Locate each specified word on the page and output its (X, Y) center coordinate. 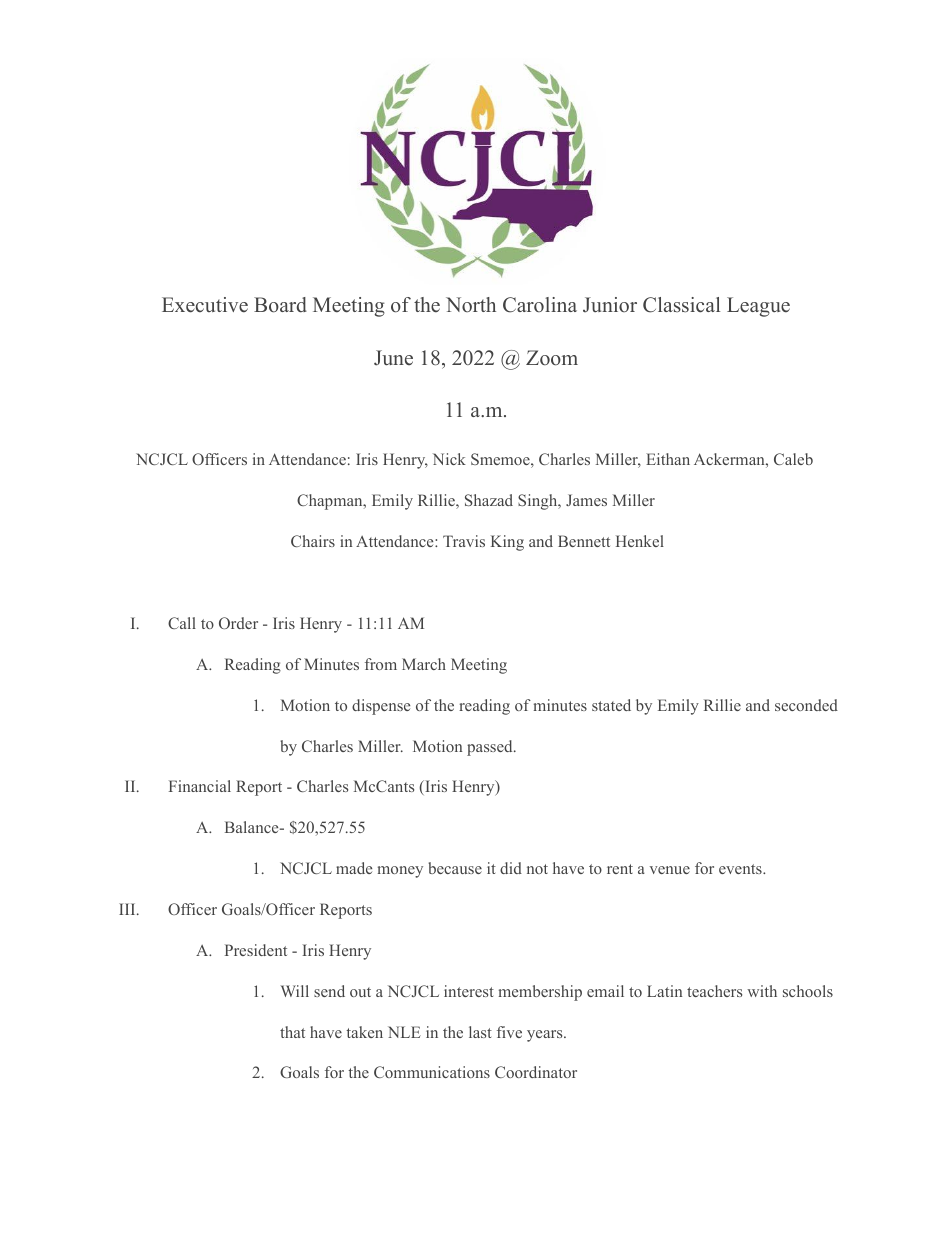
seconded (806, 705)
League (758, 307)
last (480, 1032)
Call (182, 623)
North (471, 304)
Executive (205, 305)
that (292, 1032)
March (424, 664)
